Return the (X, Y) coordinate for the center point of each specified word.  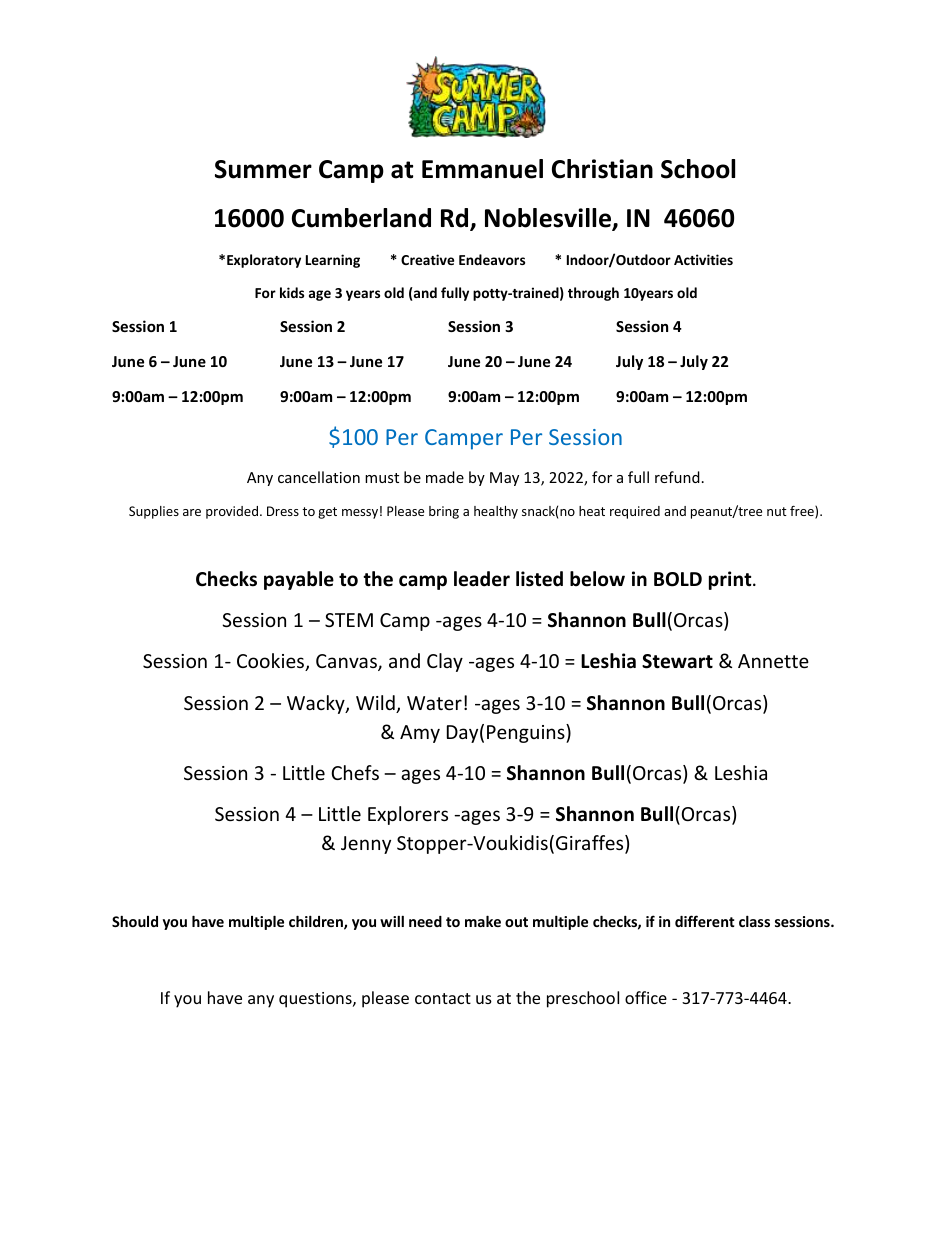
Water (434, 703)
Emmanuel (482, 169)
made (445, 477)
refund (677, 477)
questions (316, 1000)
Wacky (317, 704)
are (192, 512)
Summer (263, 169)
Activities (703, 259)
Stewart (677, 661)
